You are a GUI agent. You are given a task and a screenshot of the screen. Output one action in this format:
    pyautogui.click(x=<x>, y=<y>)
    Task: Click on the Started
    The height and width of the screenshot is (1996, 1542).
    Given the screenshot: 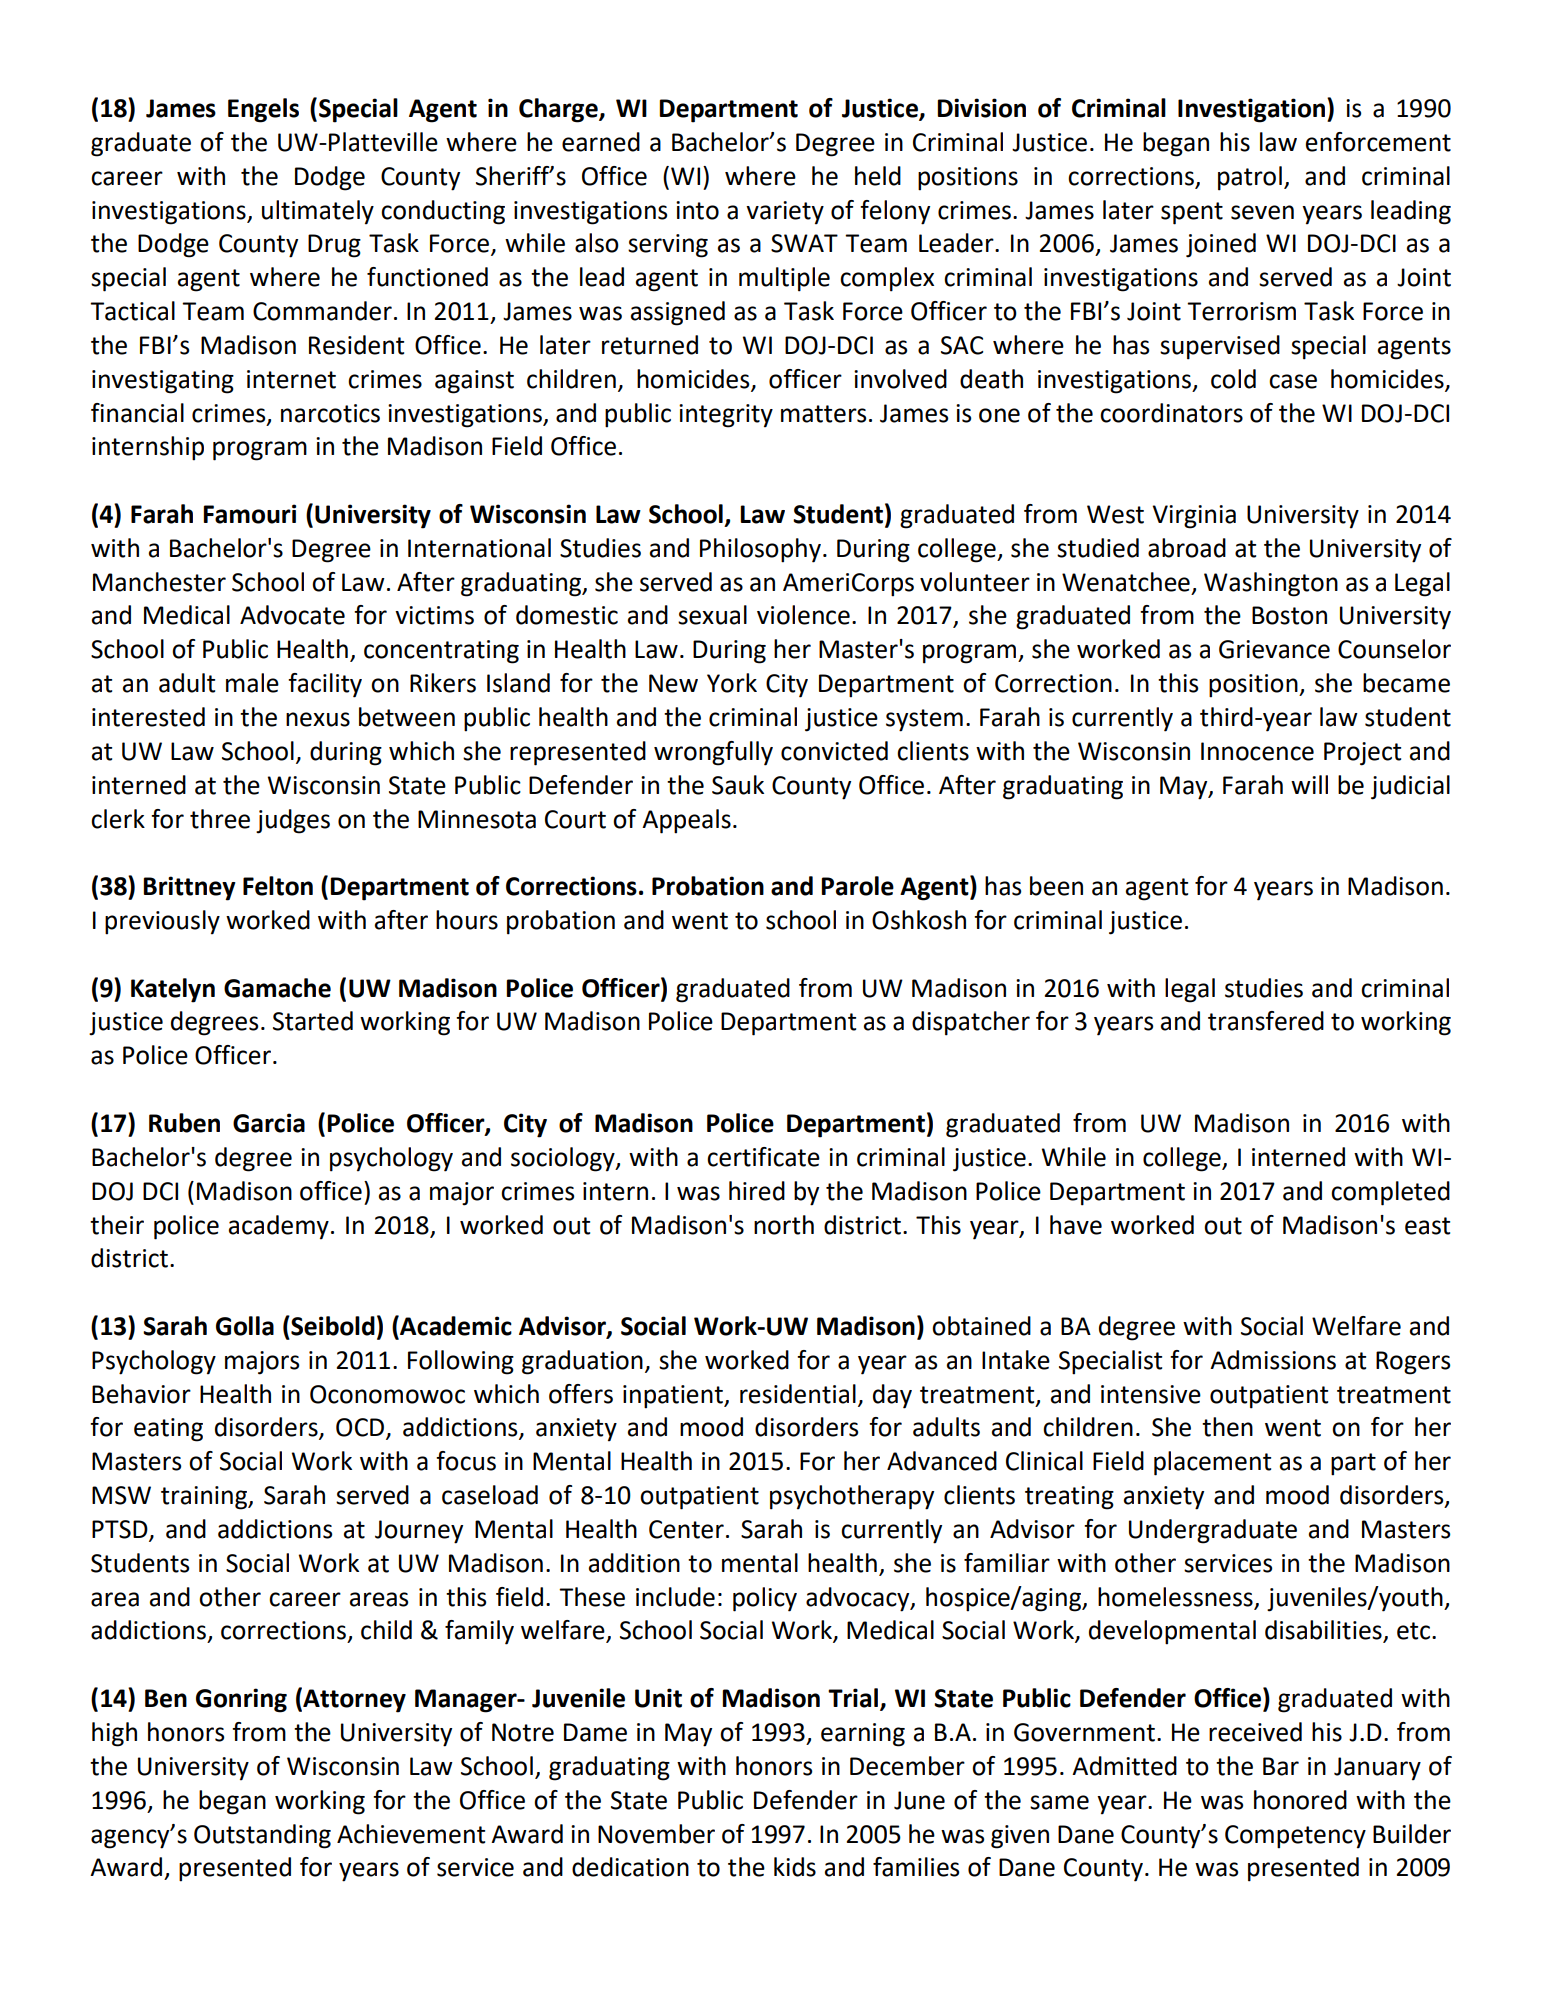 What is the action you would take?
    pyautogui.click(x=313, y=1021)
